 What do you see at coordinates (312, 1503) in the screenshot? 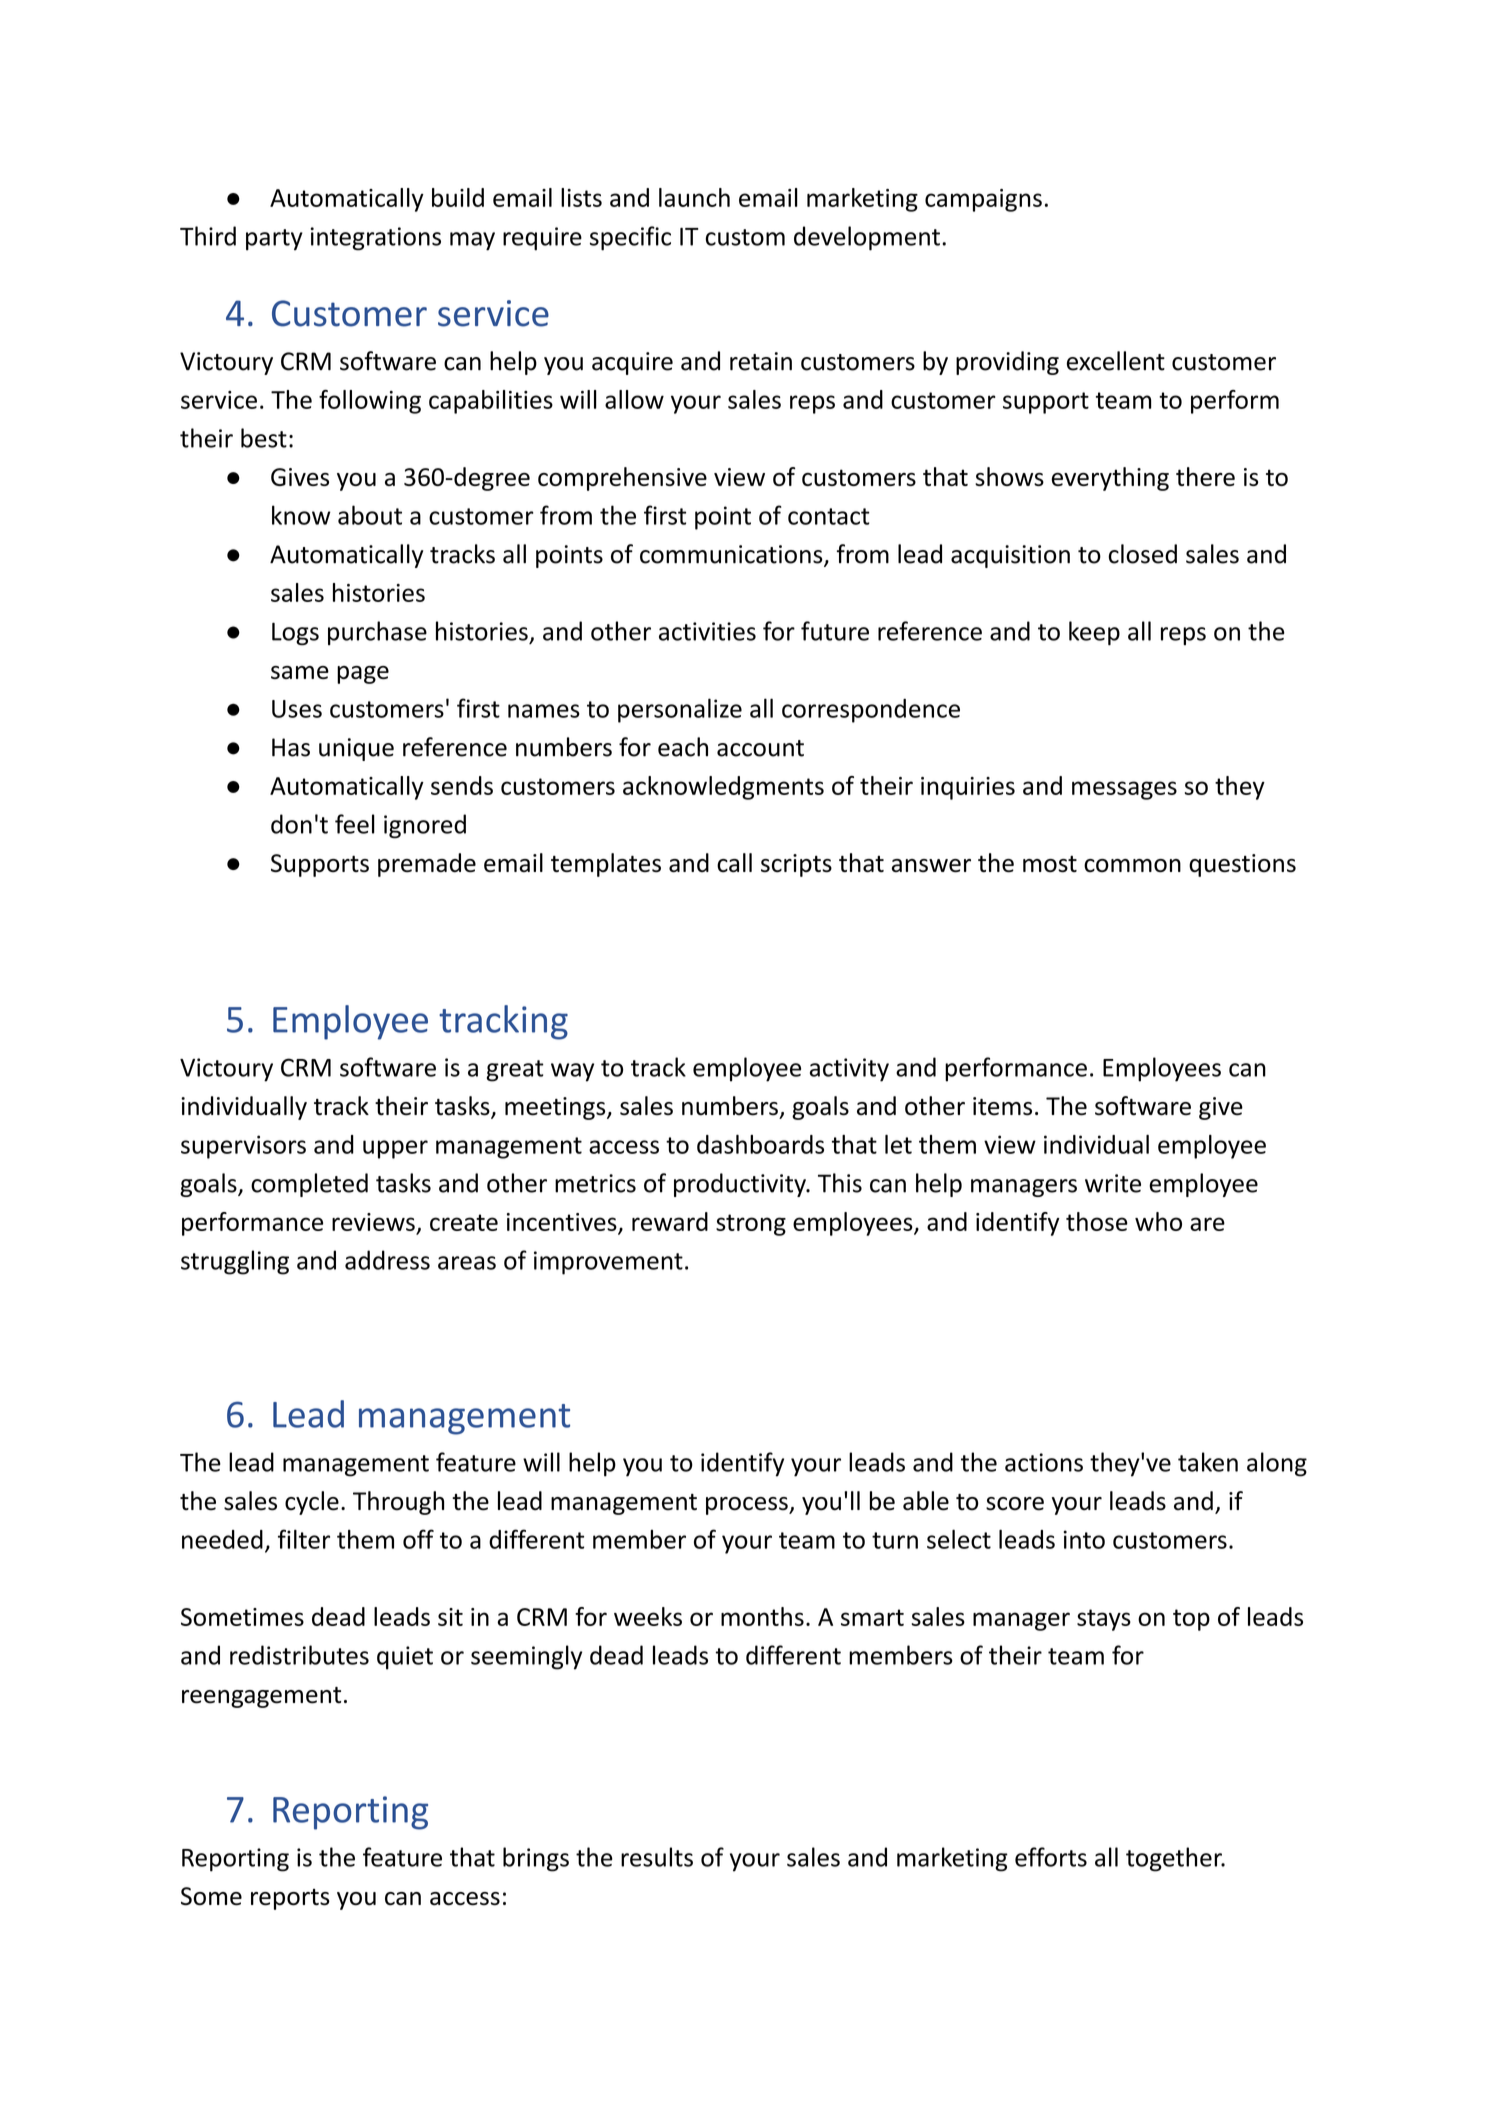
I see `cycle` at bounding box center [312, 1503].
